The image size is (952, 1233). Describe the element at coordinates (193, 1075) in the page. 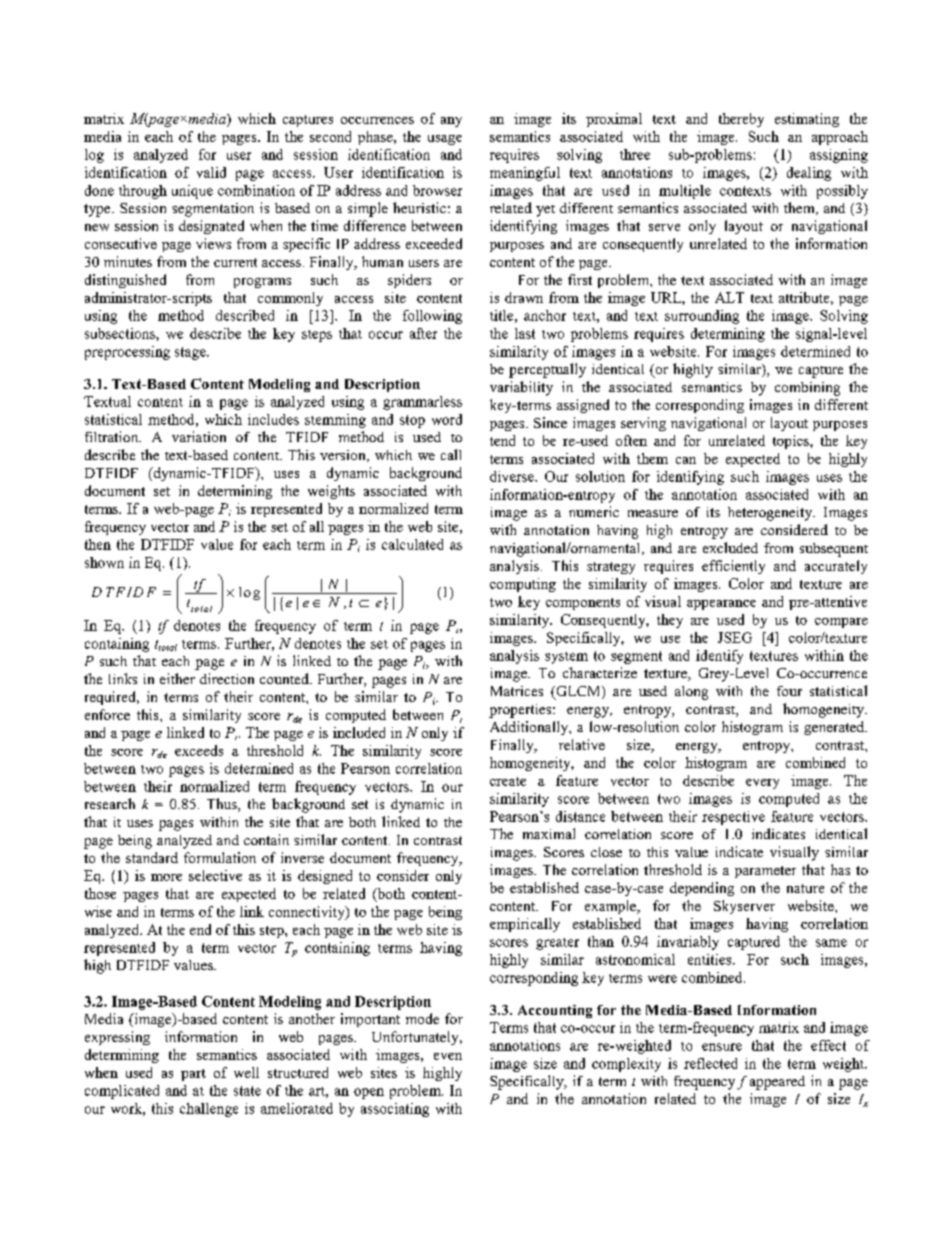

I see `part` at that location.
